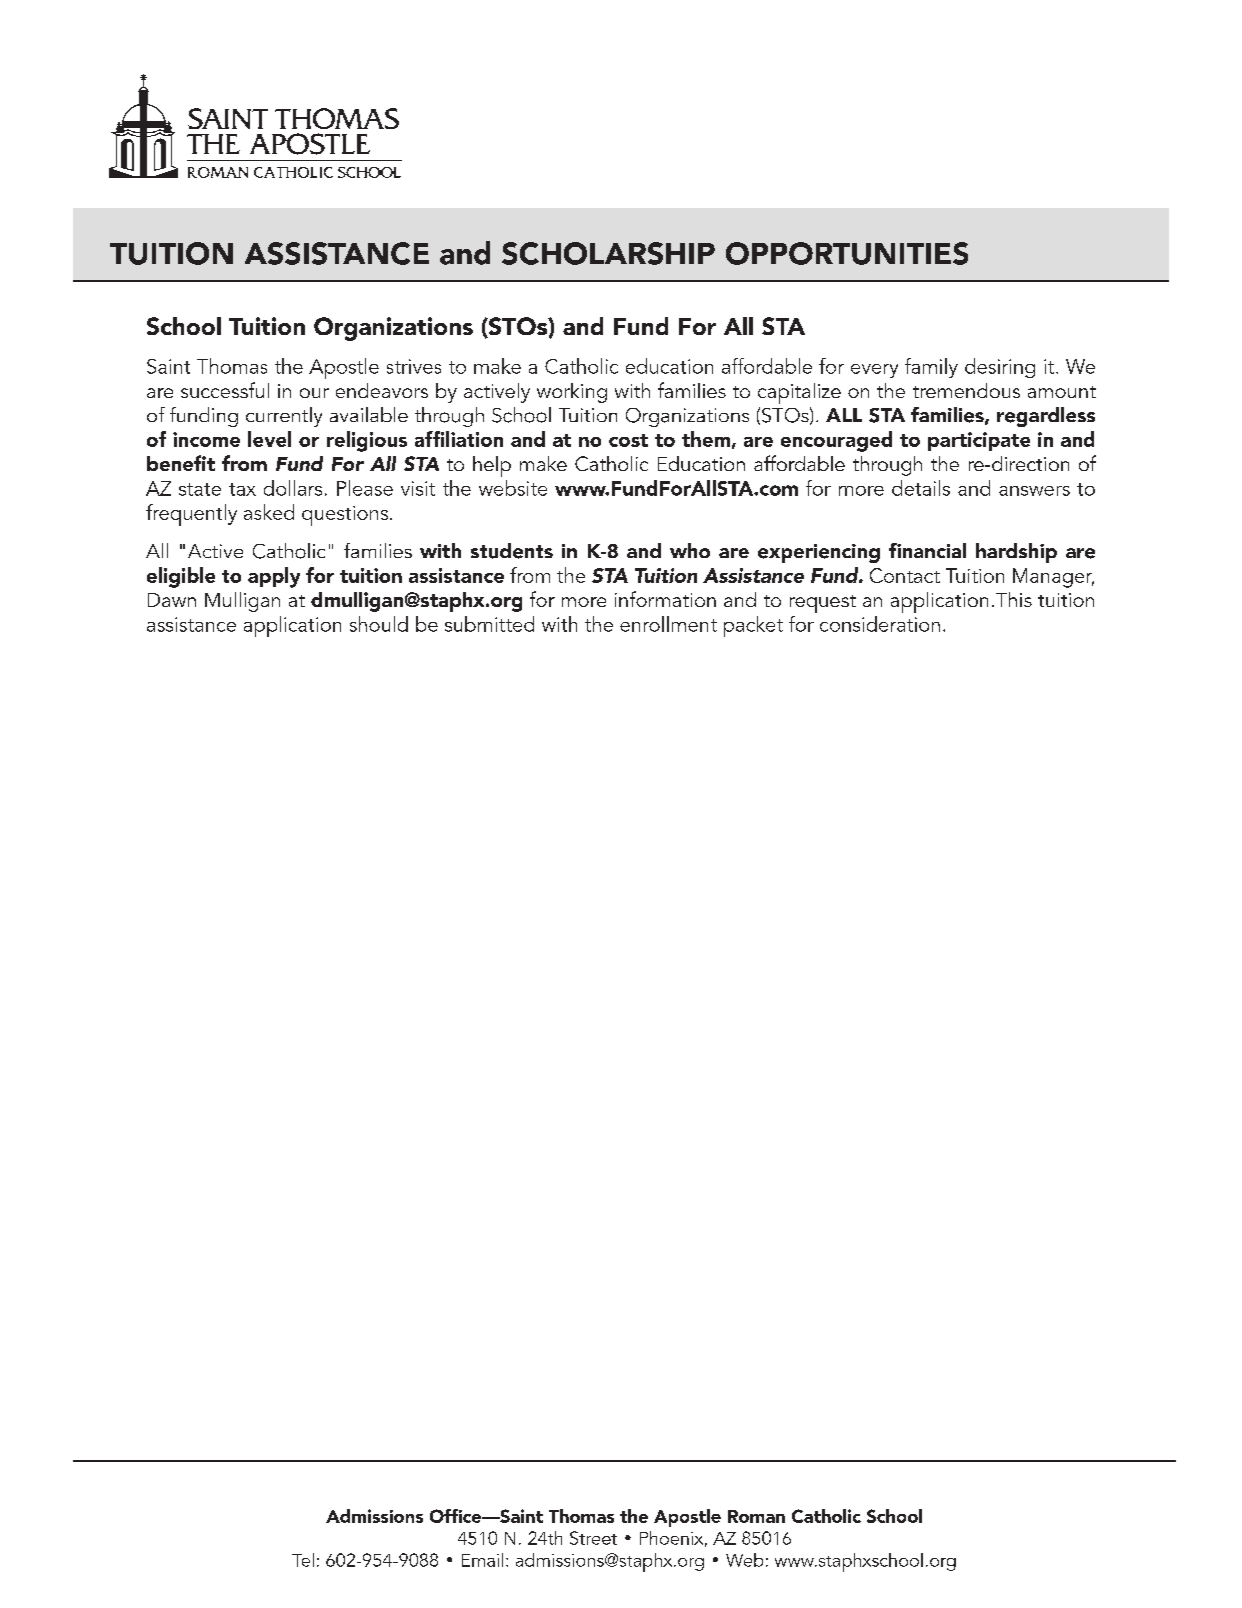 The height and width of the page is (1608, 1242). Describe the element at coordinates (931, 368) in the page. I see `family` at that location.
